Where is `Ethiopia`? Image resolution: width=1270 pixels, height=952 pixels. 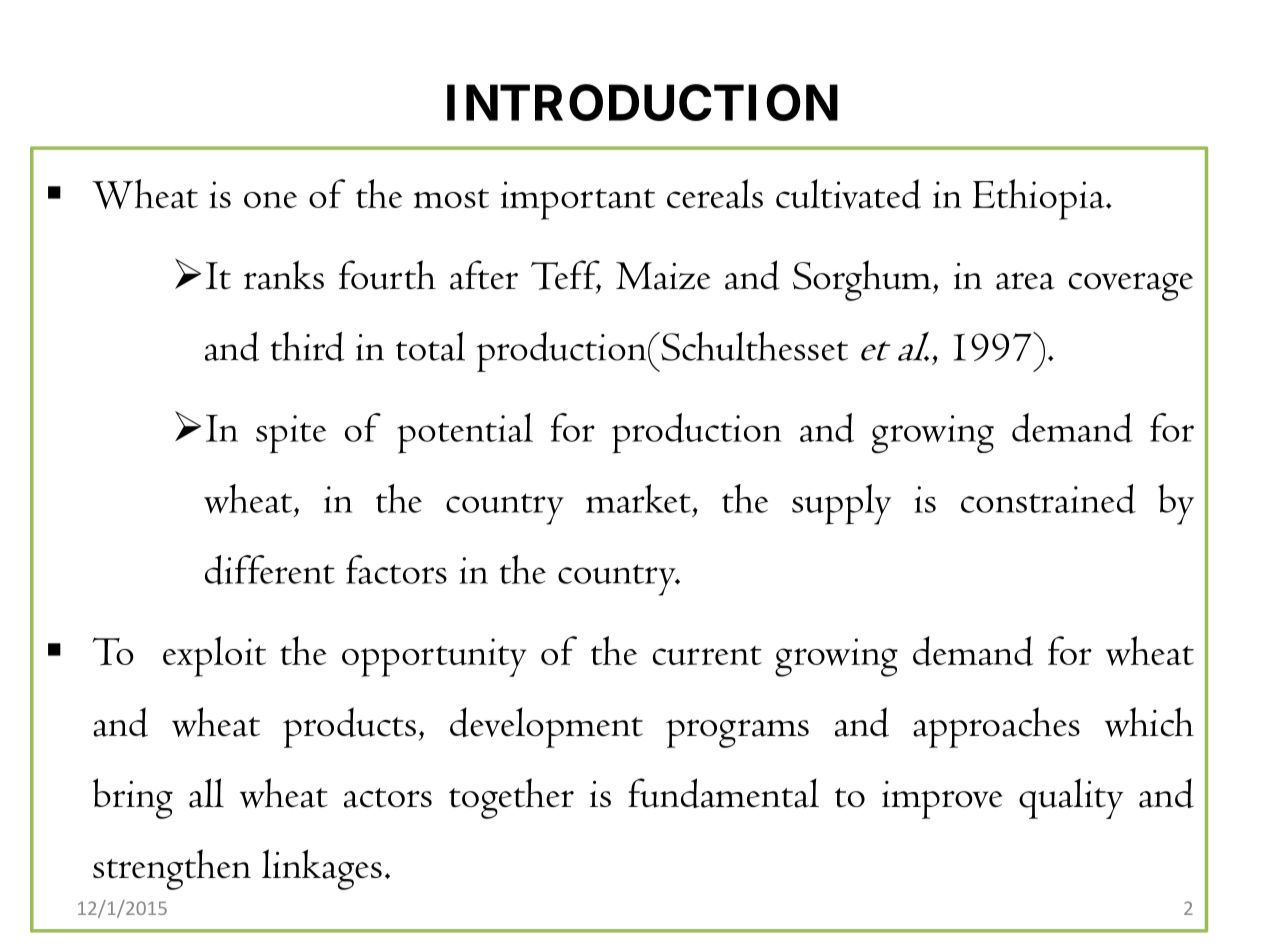 Ethiopia is located at coordinates (1040, 199).
